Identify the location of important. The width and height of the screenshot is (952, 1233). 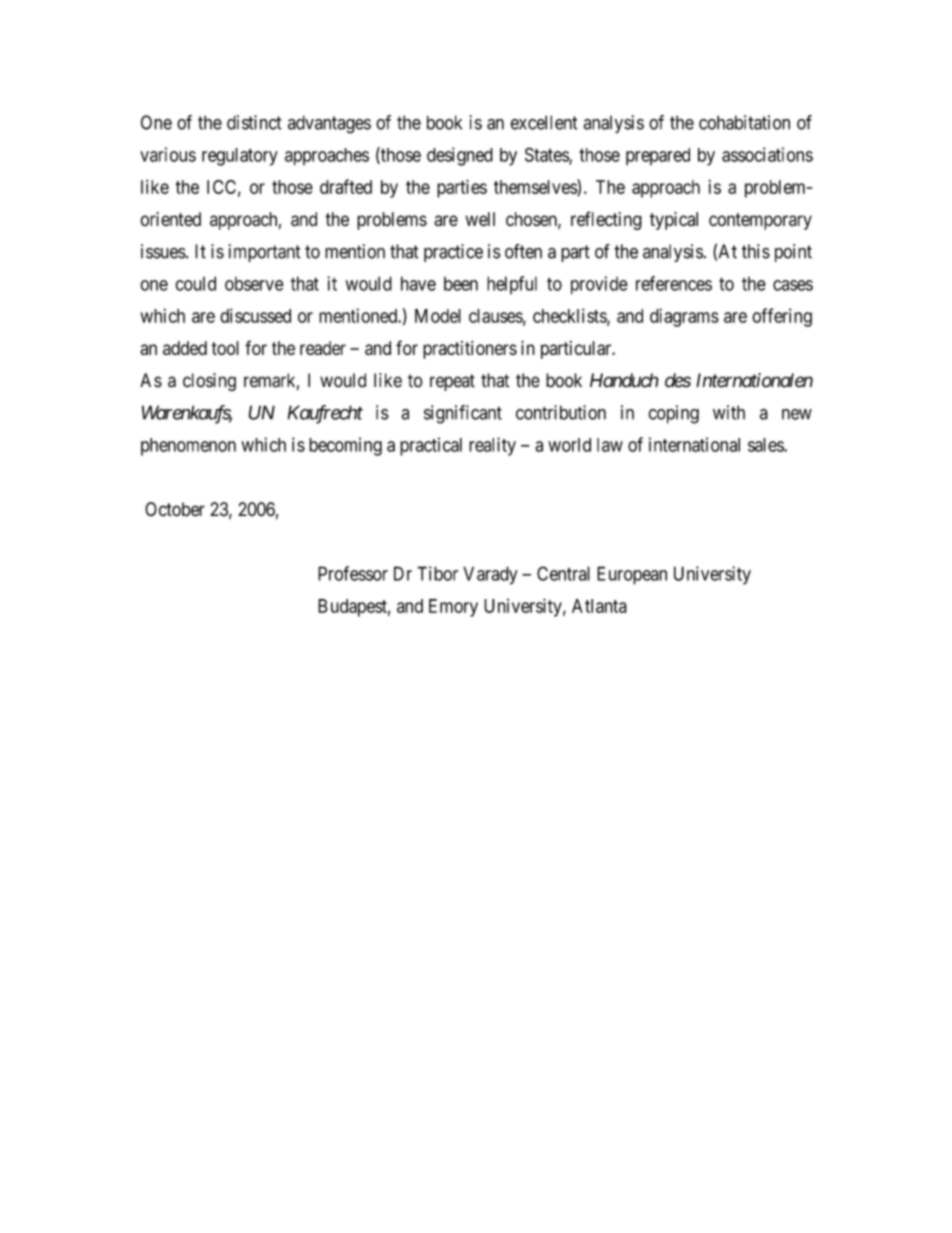
(265, 253).
